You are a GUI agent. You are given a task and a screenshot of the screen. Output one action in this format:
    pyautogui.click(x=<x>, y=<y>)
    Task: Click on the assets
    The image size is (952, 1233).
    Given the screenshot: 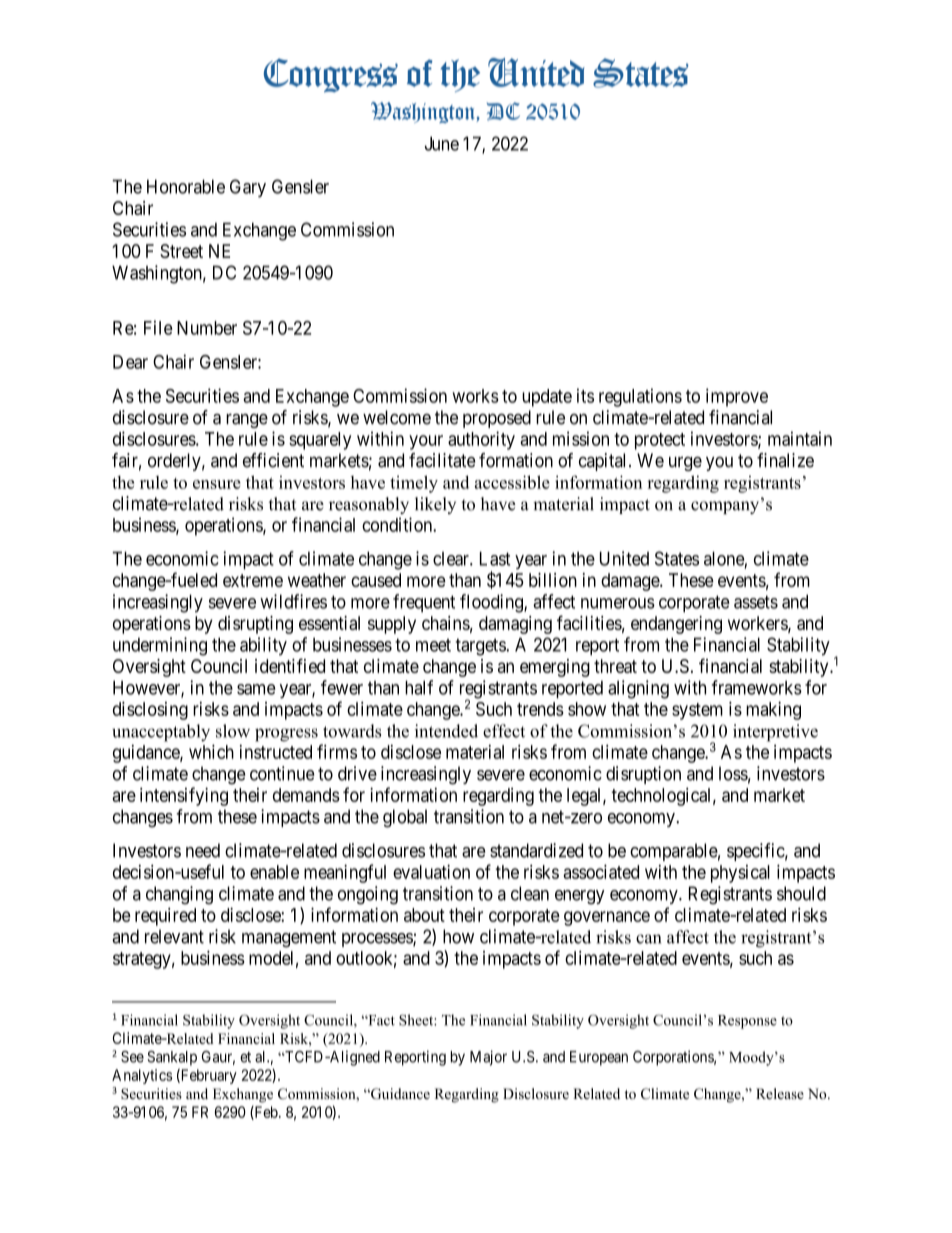 What is the action you would take?
    pyautogui.click(x=756, y=602)
